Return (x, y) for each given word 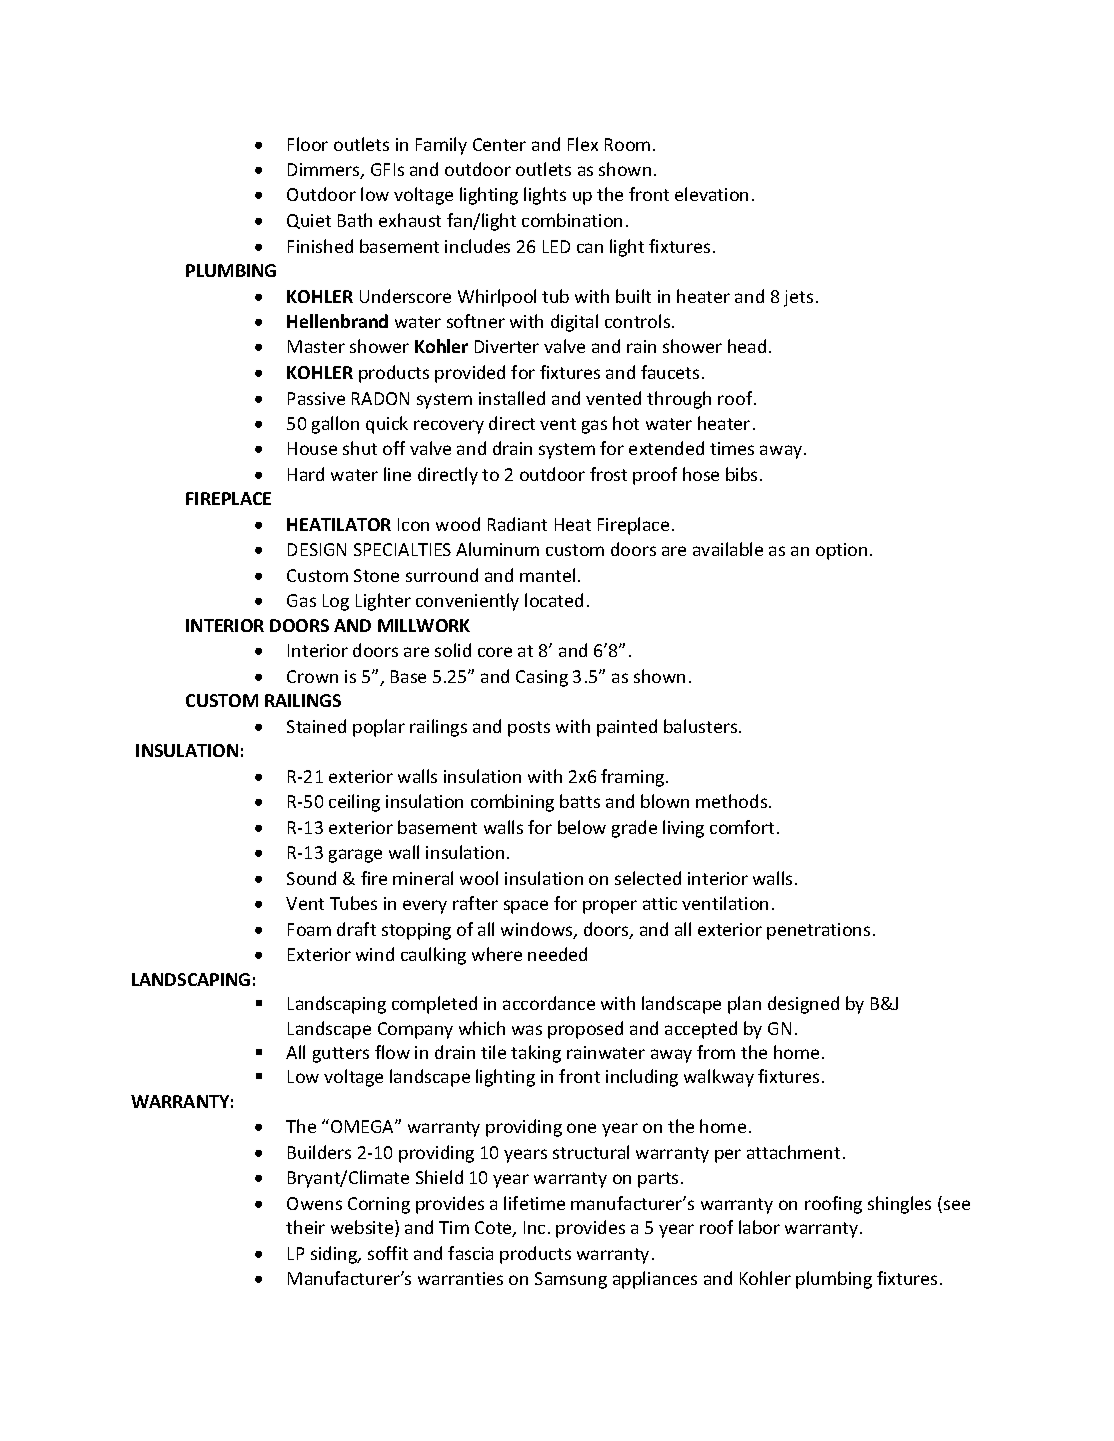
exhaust (410, 220)
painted (627, 728)
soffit (388, 1253)
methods (733, 801)
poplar (379, 728)
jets (798, 298)
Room (627, 144)
